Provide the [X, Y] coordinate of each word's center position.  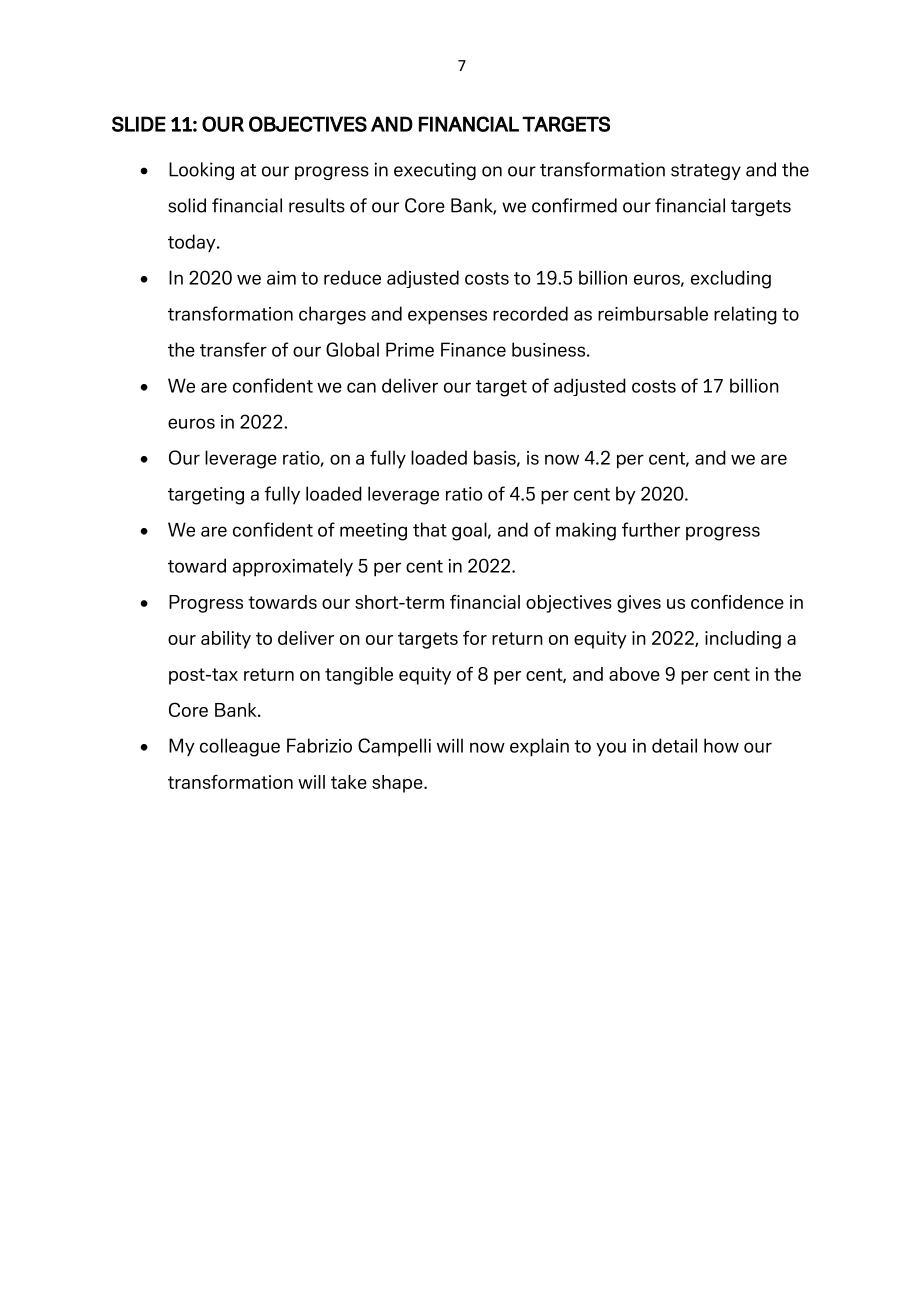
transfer [233, 349]
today [193, 243]
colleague [240, 747]
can [361, 387]
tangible [359, 676]
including [743, 640]
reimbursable [653, 313]
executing [435, 171]
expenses [447, 317]
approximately [293, 567]
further [651, 529]
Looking [201, 171]
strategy [706, 172]
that [430, 529]
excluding [731, 279]
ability [226, 640]
